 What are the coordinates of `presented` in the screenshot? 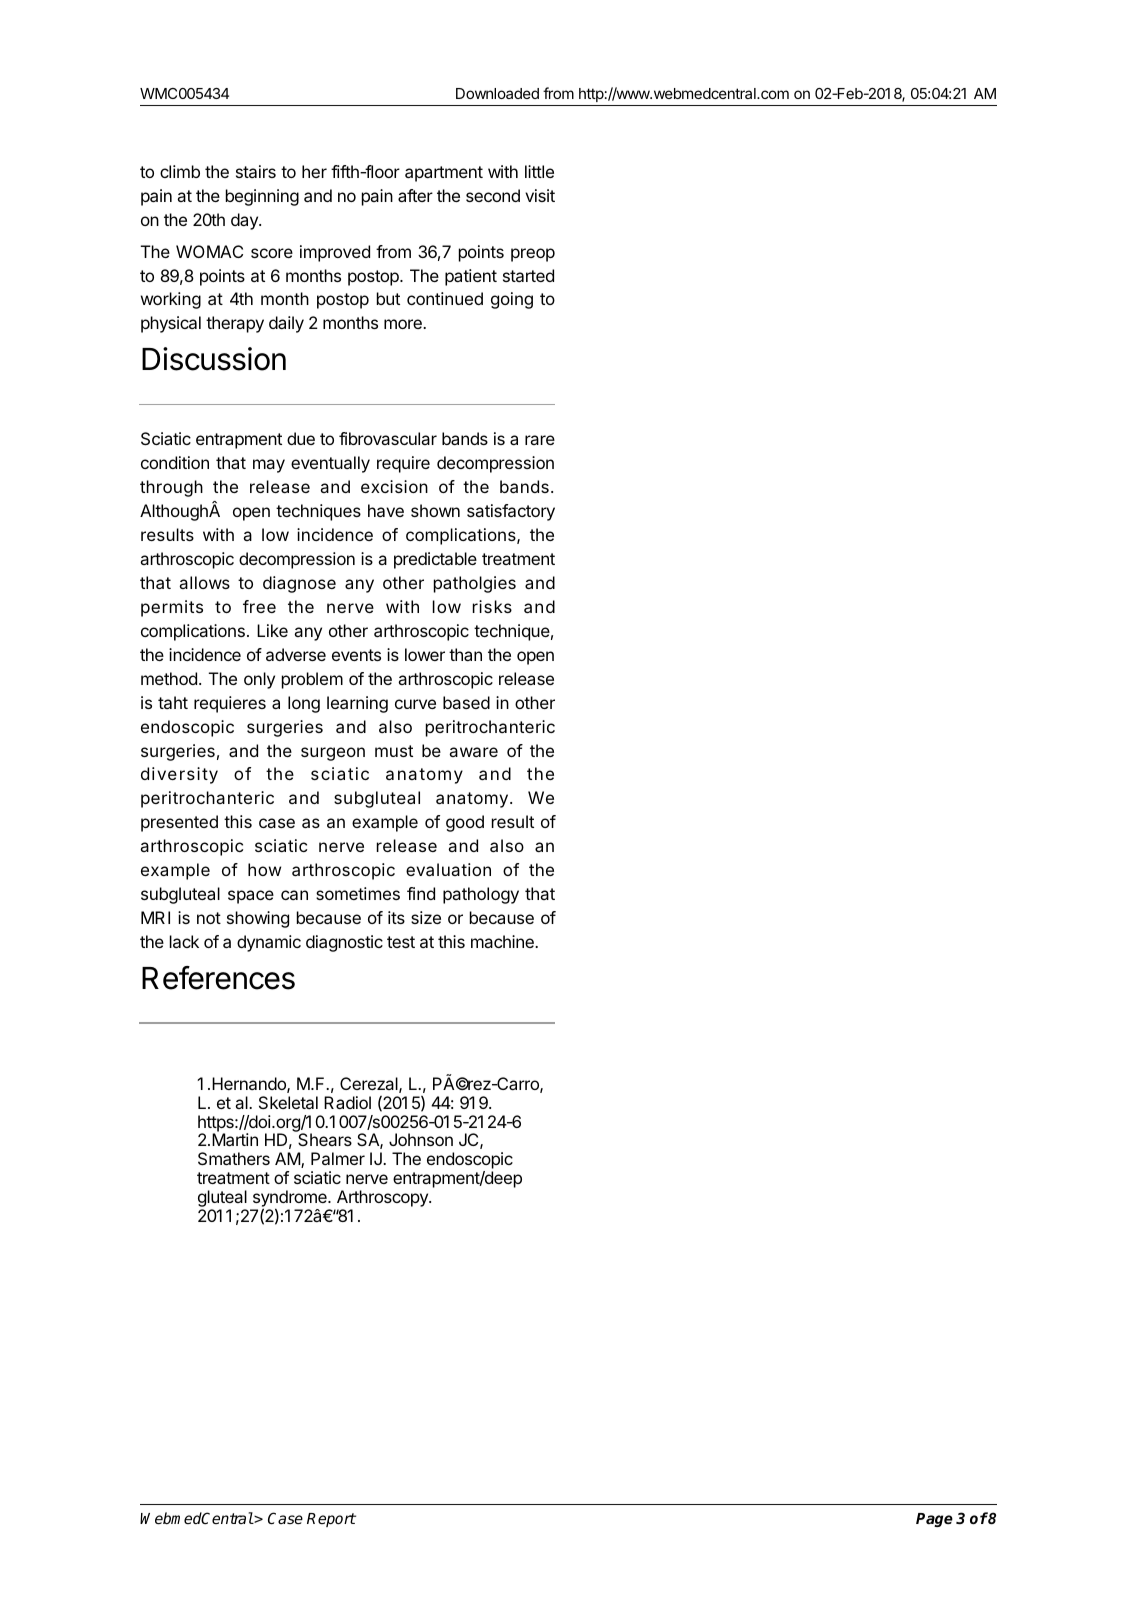 It's located at (179, 823).
